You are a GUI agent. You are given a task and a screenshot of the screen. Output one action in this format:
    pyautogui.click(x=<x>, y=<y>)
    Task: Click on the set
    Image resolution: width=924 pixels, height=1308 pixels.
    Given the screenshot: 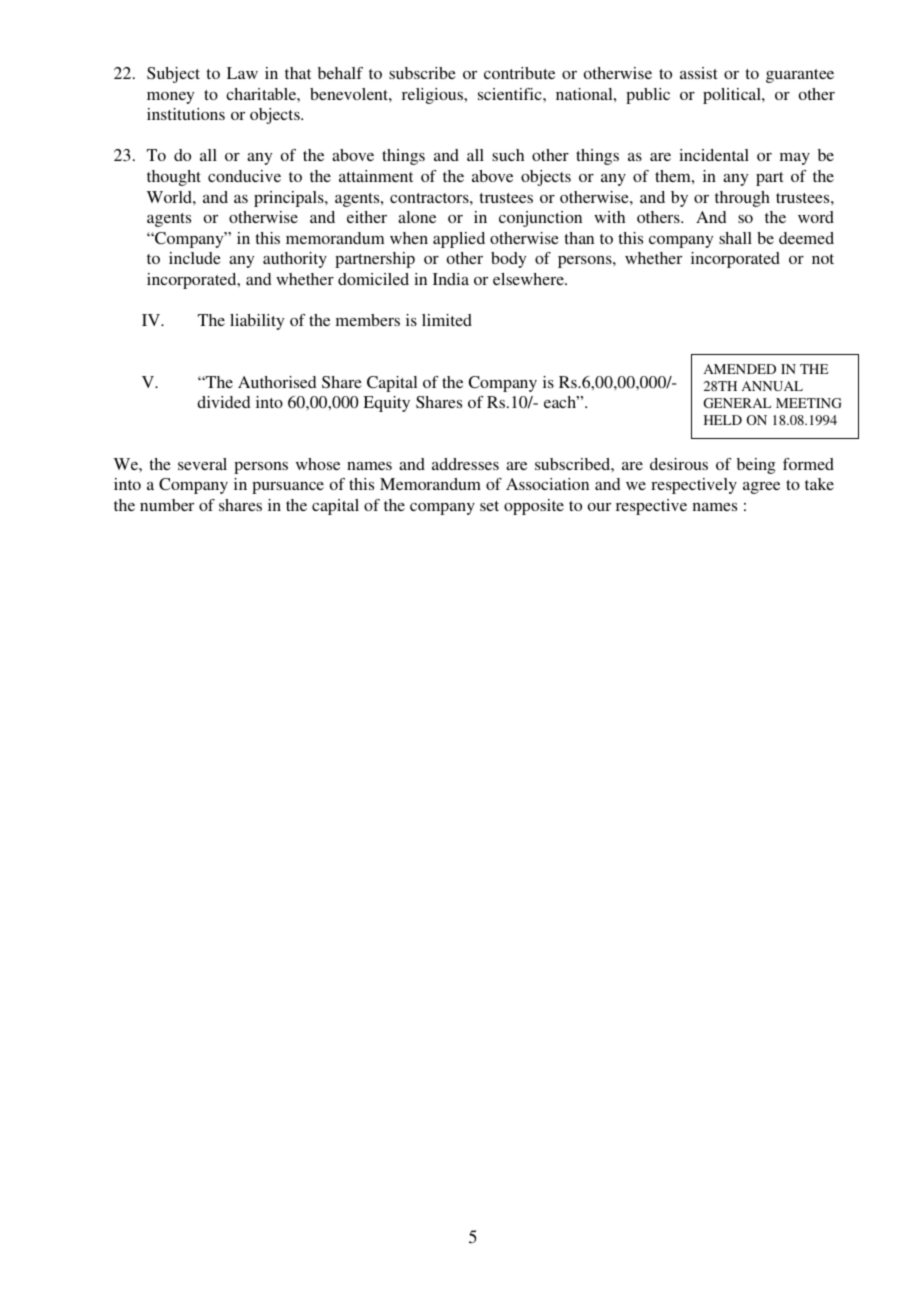 What is the action you would take?
    pyautogui.click(x=489, y=506)
